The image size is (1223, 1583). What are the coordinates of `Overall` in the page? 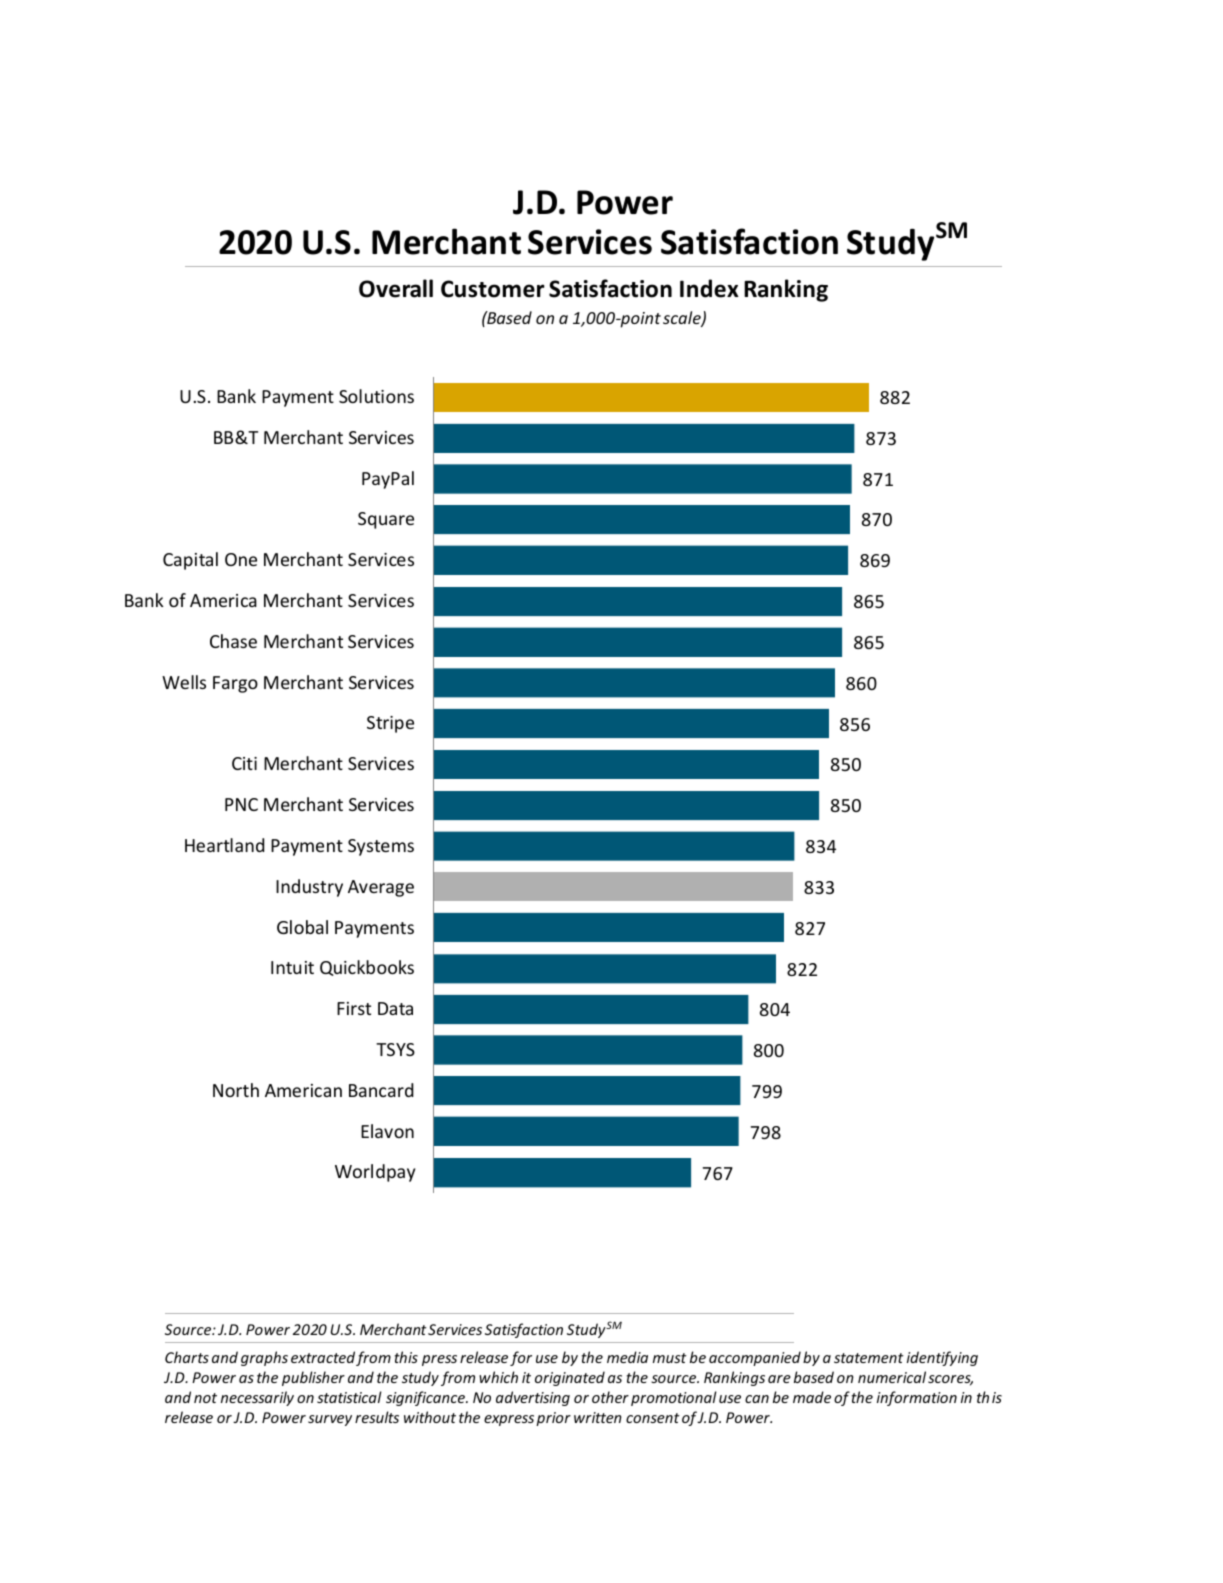 It's located at (396, 288).
